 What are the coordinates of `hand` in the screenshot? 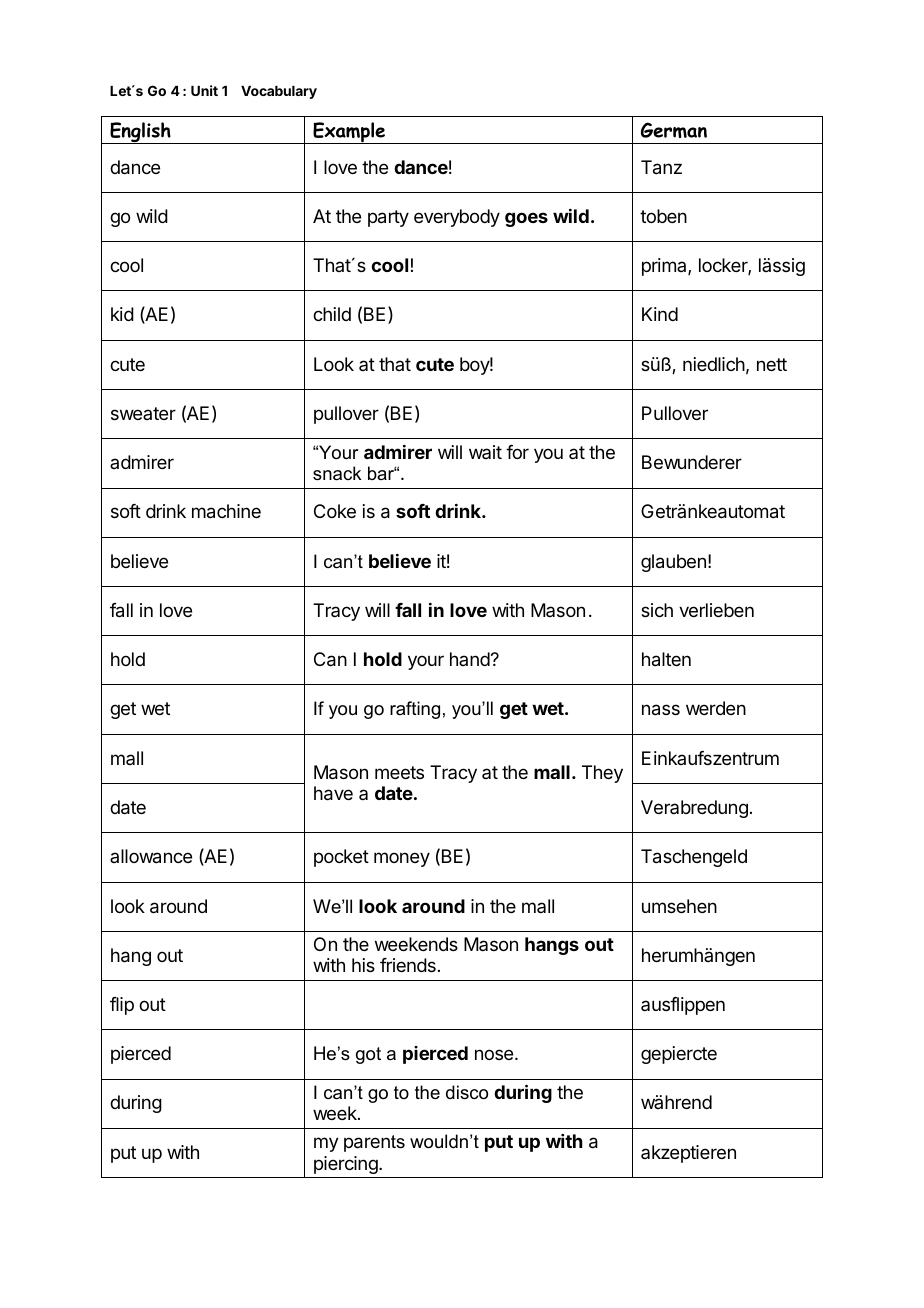 It's located at (470, 659).
